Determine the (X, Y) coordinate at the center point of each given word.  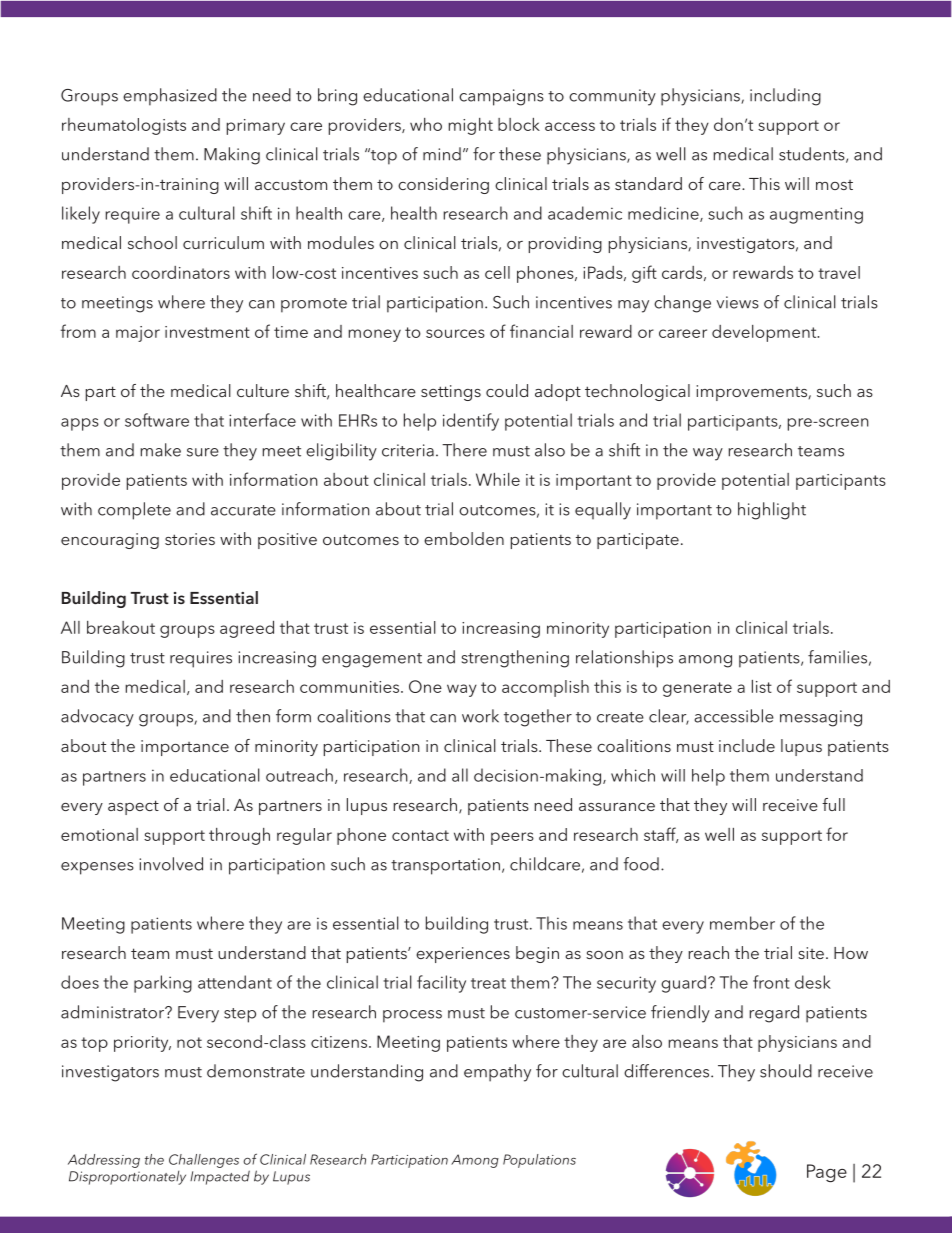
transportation (445, 866)
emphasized (170, 97)
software (157, 420)
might (470, 126)
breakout (121, 627)
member (742, 923)
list (762, 686)
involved (171, 864)
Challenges (204, 1161)
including (785, 97)
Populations (539, 1161)
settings (451, 393)
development (765, 333)
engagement (372, 660)
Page (827, 1173)
